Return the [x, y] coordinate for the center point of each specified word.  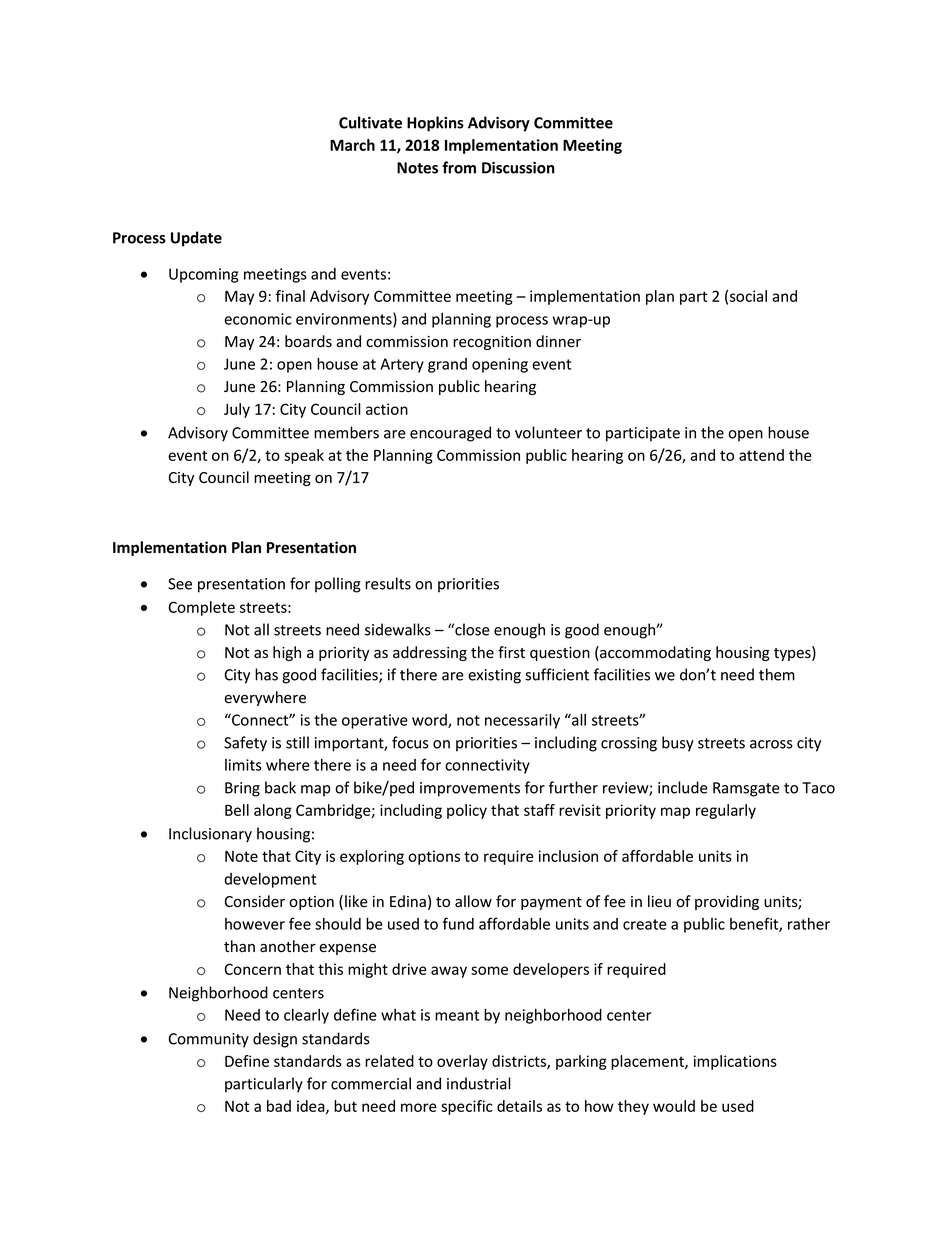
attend [761, 455]
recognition [492, 343]
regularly [726, 811]
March [352, 145]
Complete [201, 608]
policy [467, 811]
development [270, 880]
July [237, 410]
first [511, 652]
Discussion [518, 168]
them [777, 674]
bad [279, 1106]
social [748, 296]
